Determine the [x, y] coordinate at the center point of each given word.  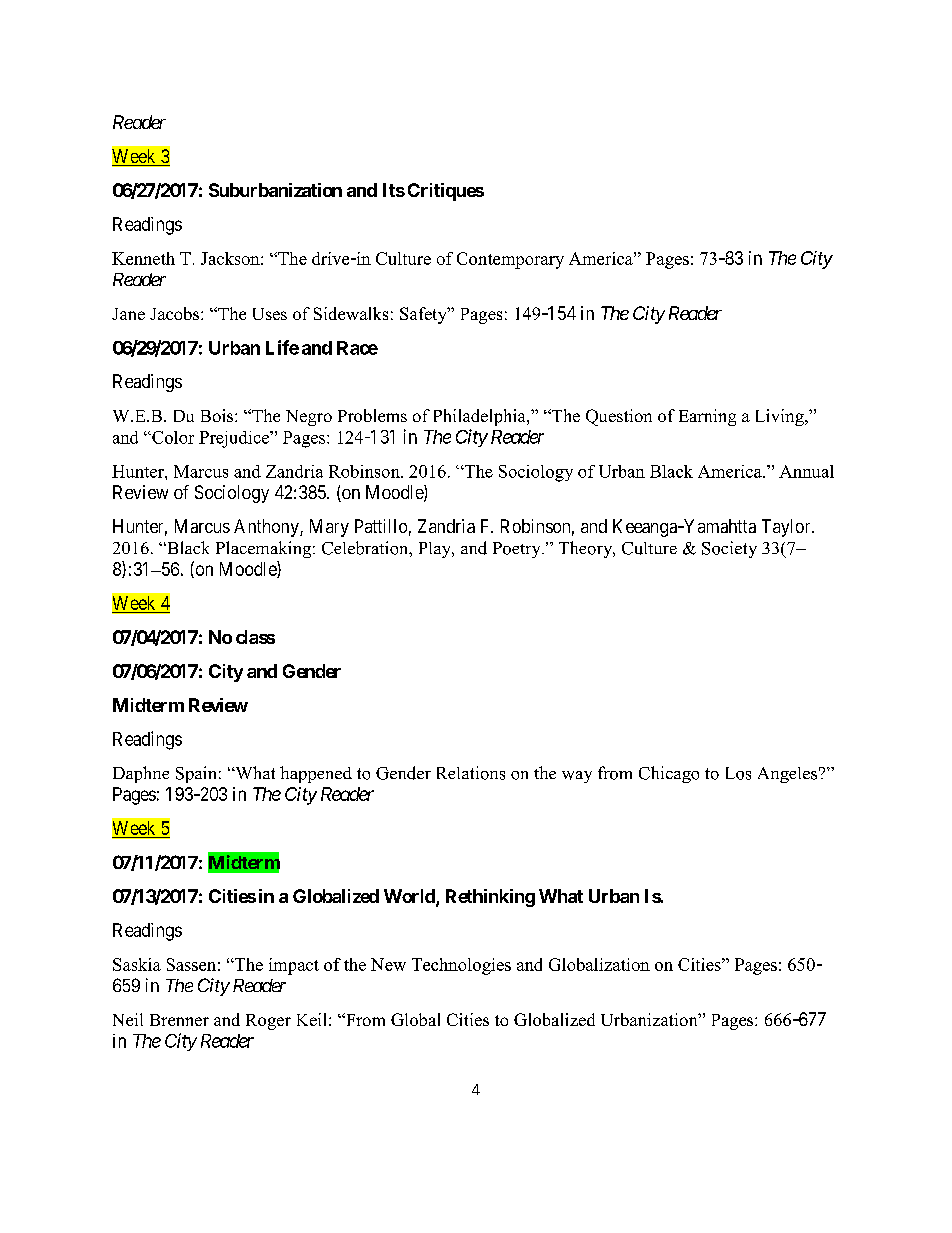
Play [436, 550]
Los [738, 773]
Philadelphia [481, 417]
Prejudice [235, 439]
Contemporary [510, 260]
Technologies [461, 966]
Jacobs [176, 313]
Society [729, 549]
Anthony [267, 528]
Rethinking [490, 898]
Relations [471, 773]
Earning [707, 417]
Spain [196, 774]
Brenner [179, 1020]
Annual [806, 471]
